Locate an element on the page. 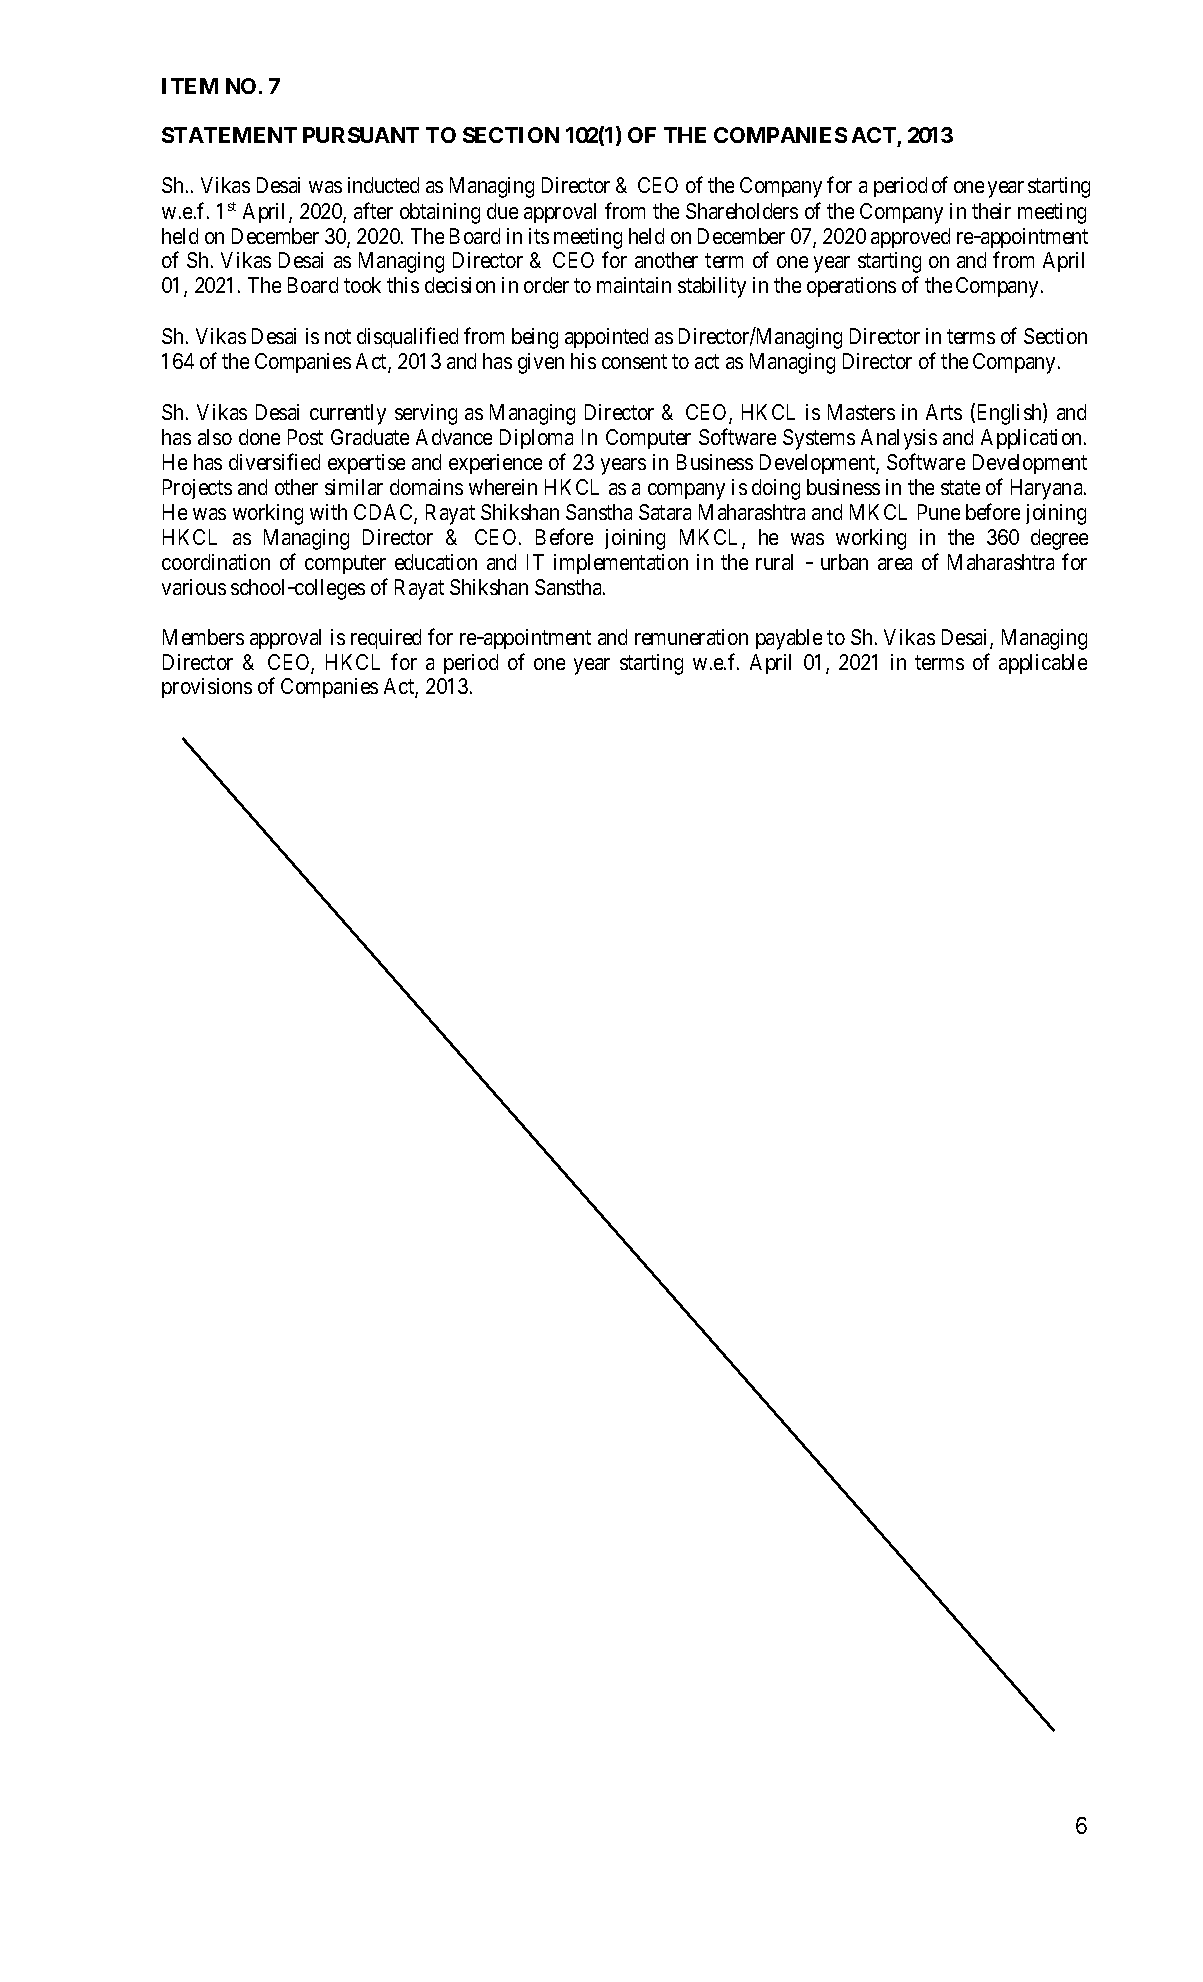 The height and width of the image is (1982, 1203). currently is located at coordinates (348, 414).
